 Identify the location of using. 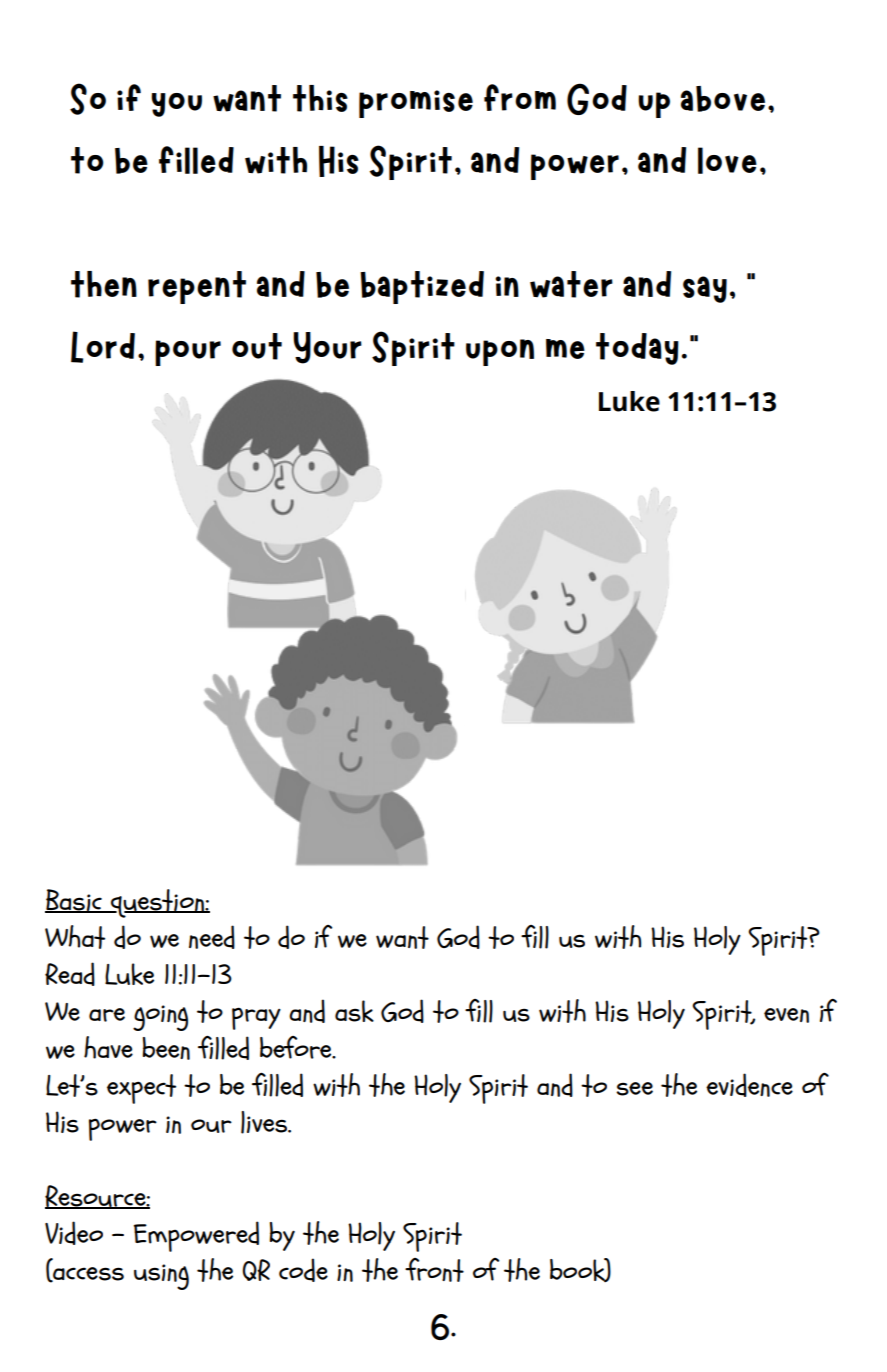
(161, 1277).
